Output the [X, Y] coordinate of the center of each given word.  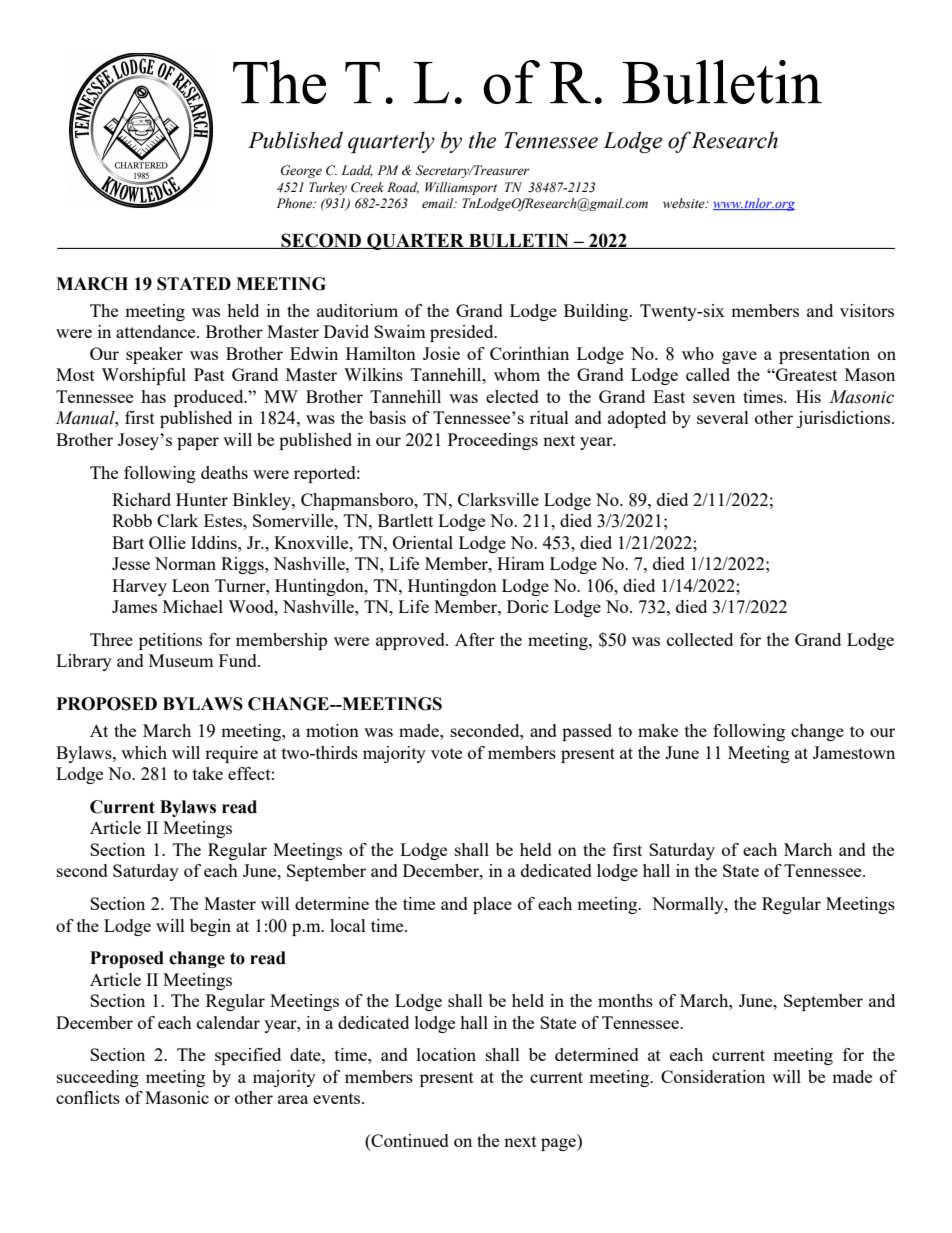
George [301, 171]
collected [700, 639]
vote [446, 753]
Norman [185, 563]
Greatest [805, 374]
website [685, 203]
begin [210, 927]
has [153, 396]
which [144, 752]
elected [512, 396]
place [492, 905]
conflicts [88, 1097]
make [658, 730]
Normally [689, 905]
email [439, 203]
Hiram [521, 563]
